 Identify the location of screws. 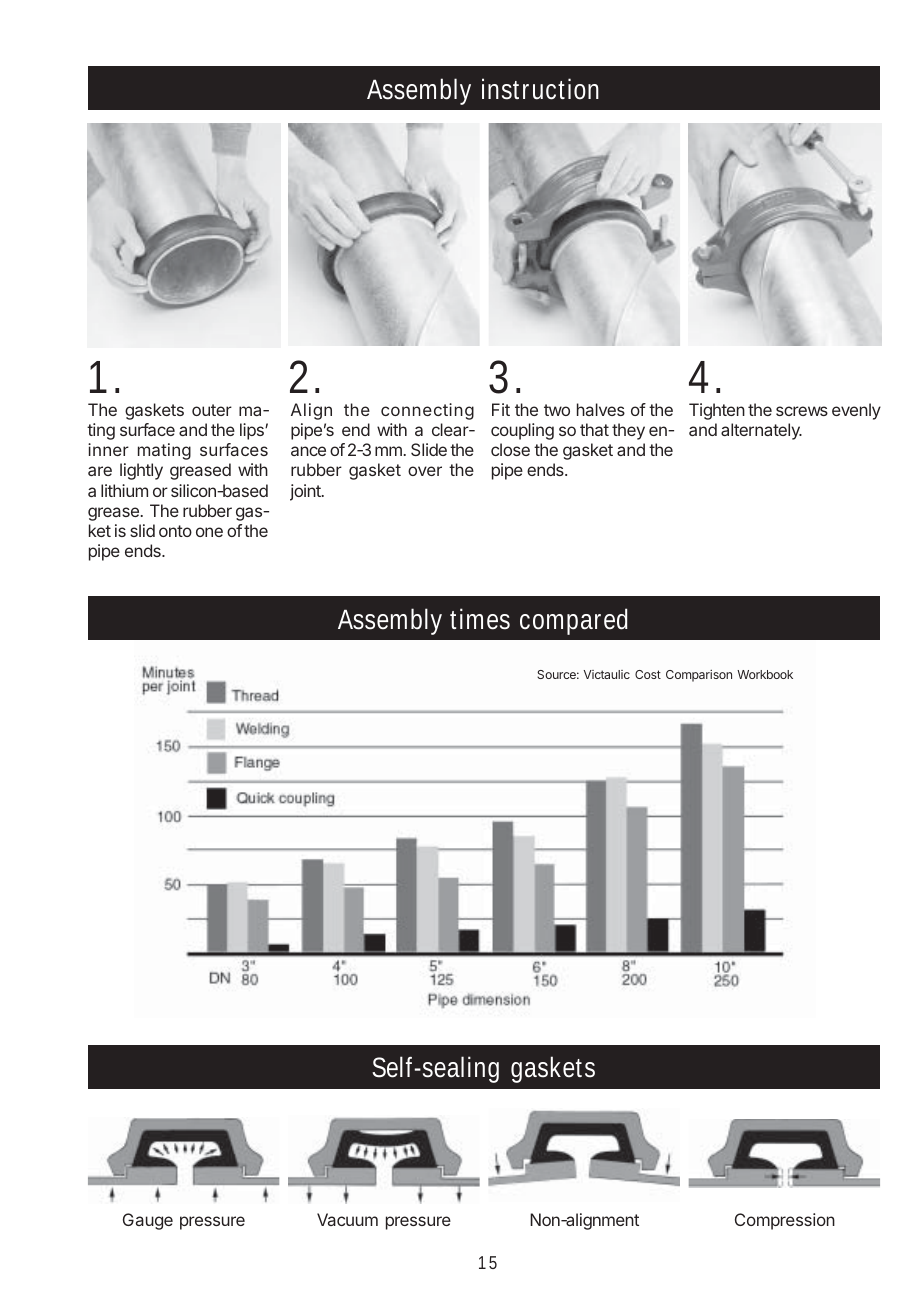
(802, 411).
